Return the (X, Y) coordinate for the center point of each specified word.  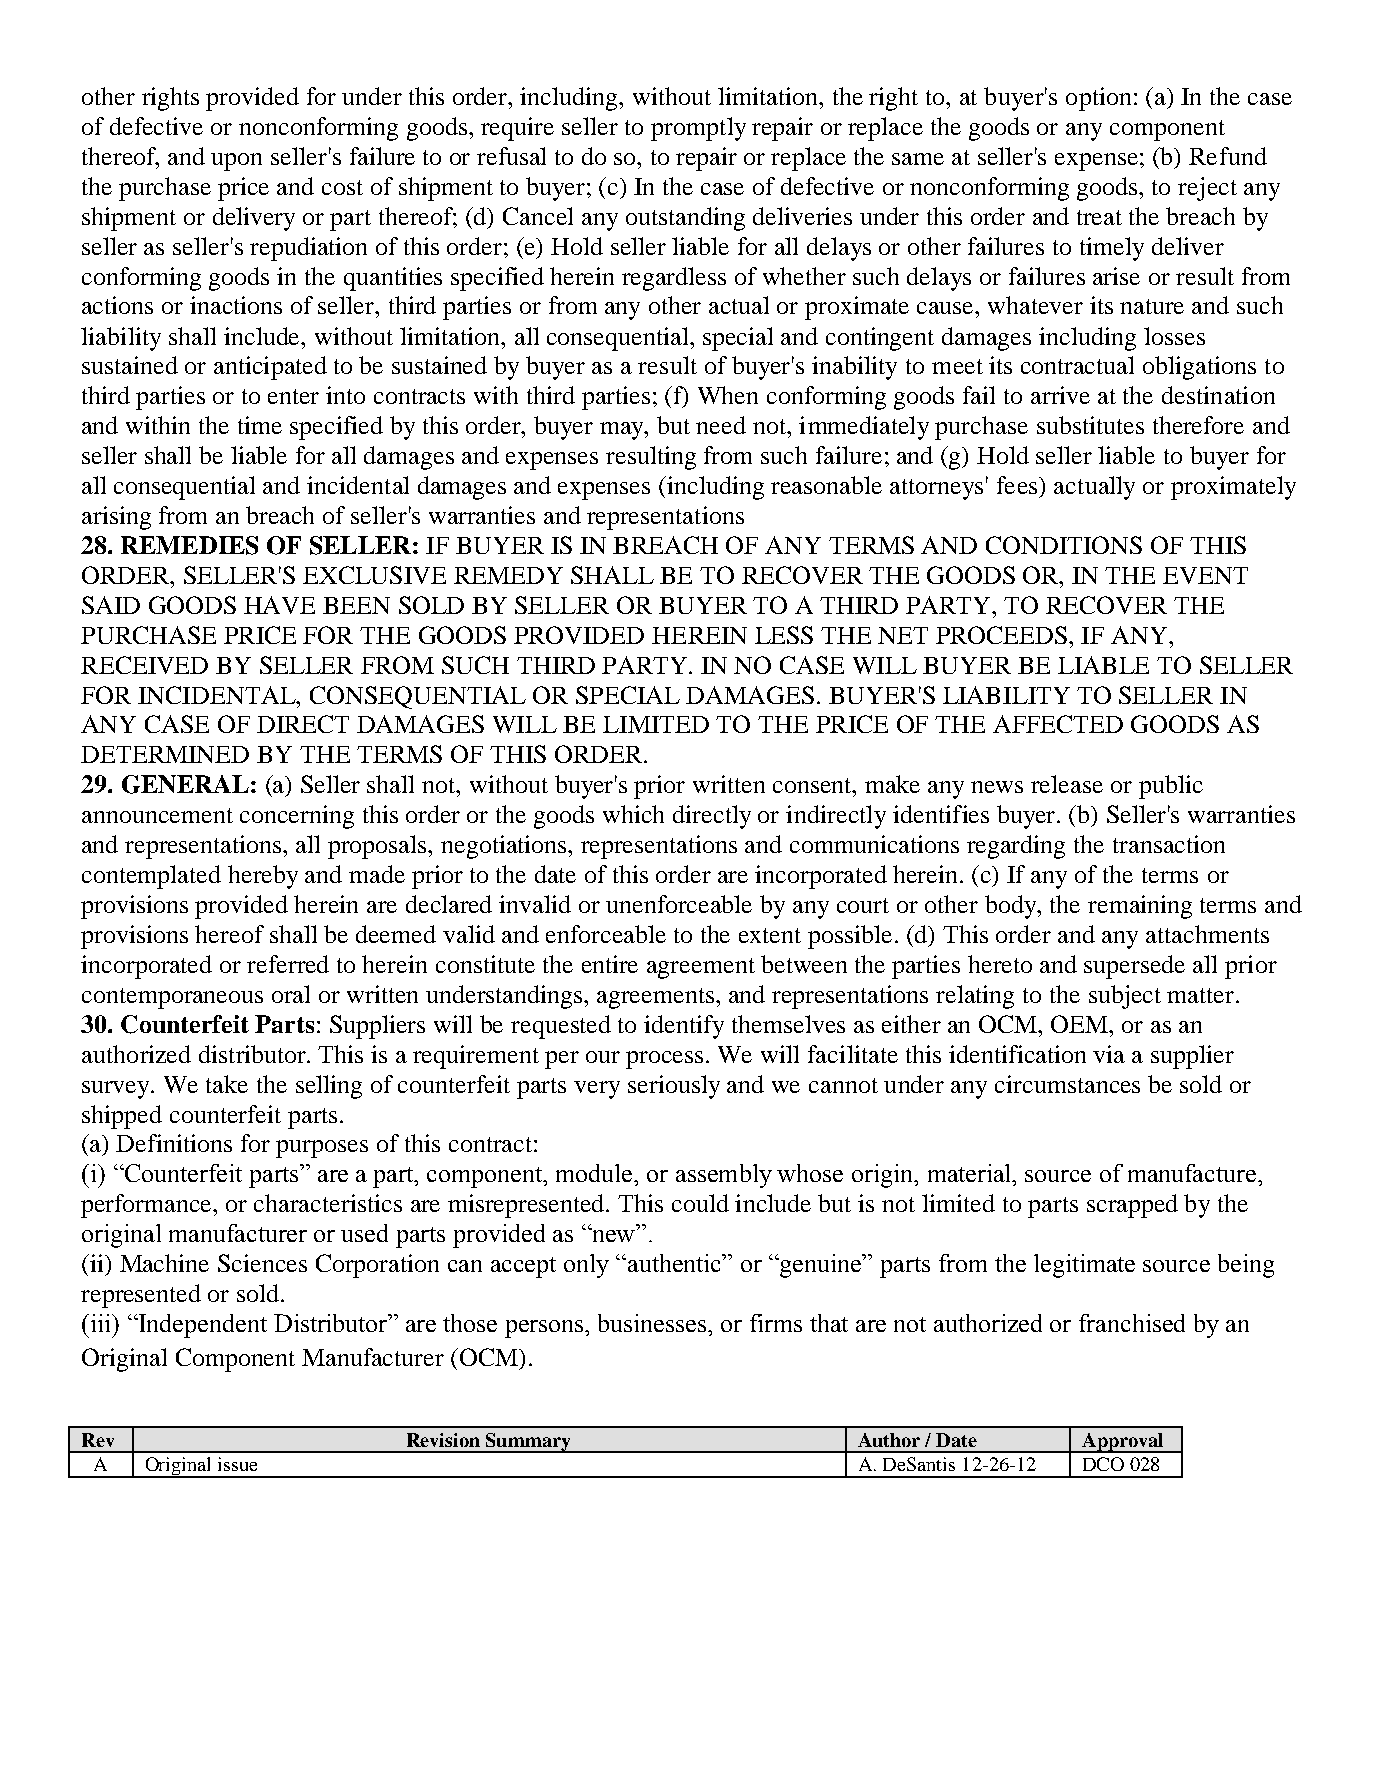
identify (684, 1027)
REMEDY (508, 575)
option (1098, 99)
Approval (1123, 1443)
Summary (529, 1443)
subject (1125, 997)
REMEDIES (189, 545)
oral (291, 994)
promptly (698, 129)
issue (237, 1464)
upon (236, 162)
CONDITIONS (1064, 545)
